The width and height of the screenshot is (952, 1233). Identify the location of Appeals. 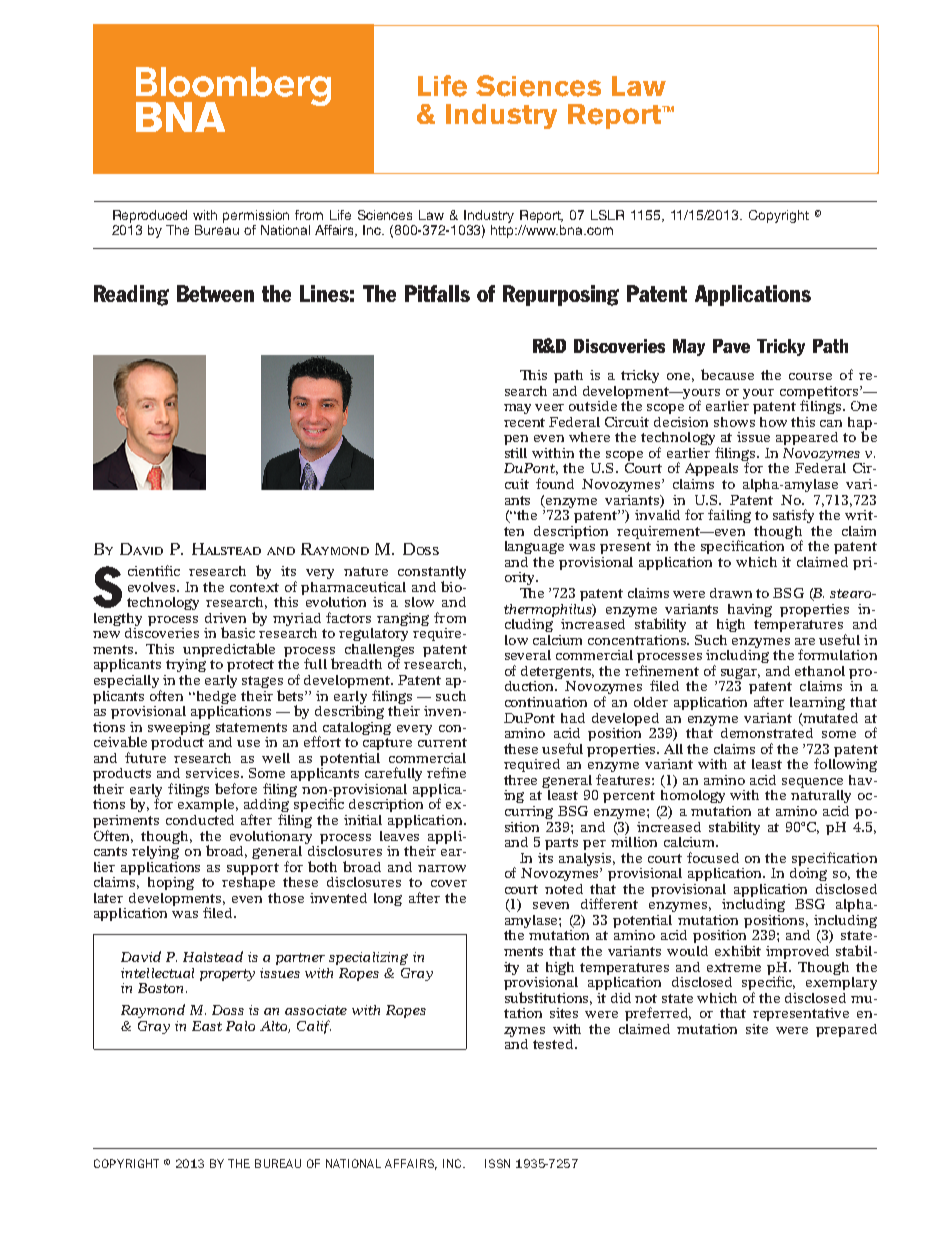
(711, 469).
